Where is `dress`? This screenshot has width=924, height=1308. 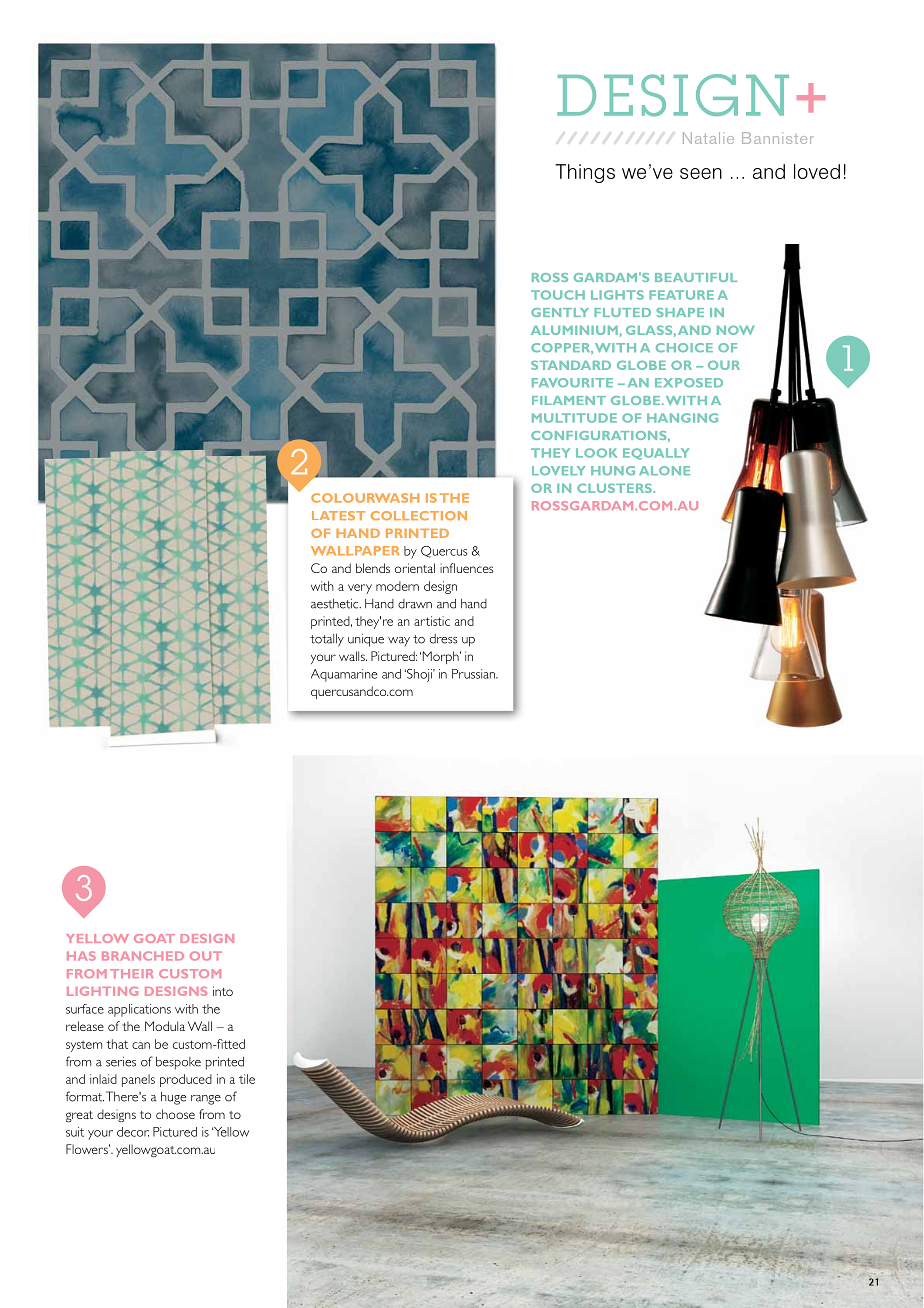
dress is located at coordinates (444, 639).
